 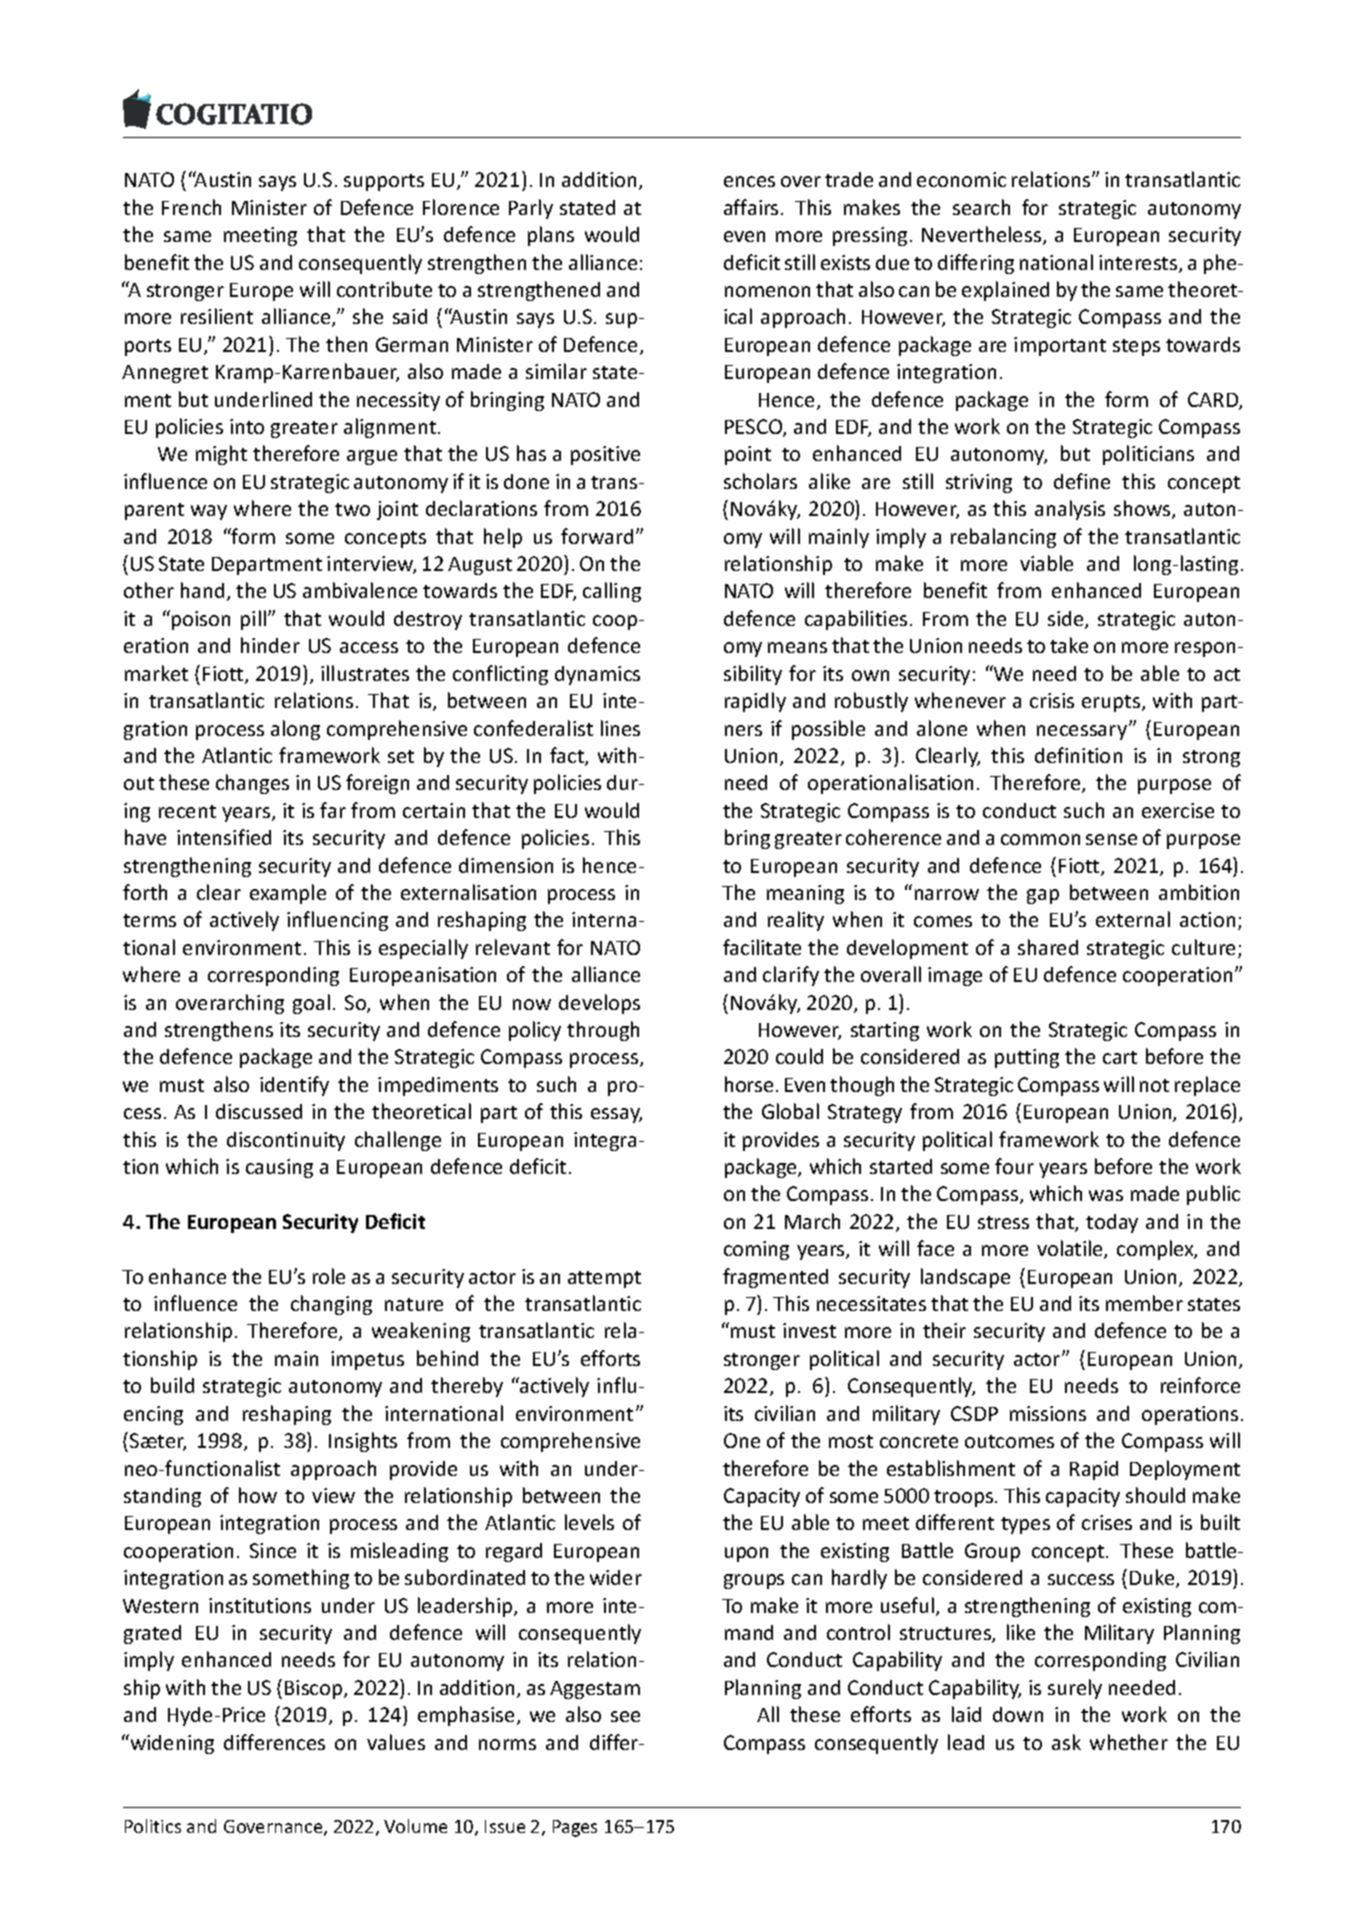 What do you see at coordinates (612, 592) in the document?
I see `calling` at bounding box center [612, 592].
